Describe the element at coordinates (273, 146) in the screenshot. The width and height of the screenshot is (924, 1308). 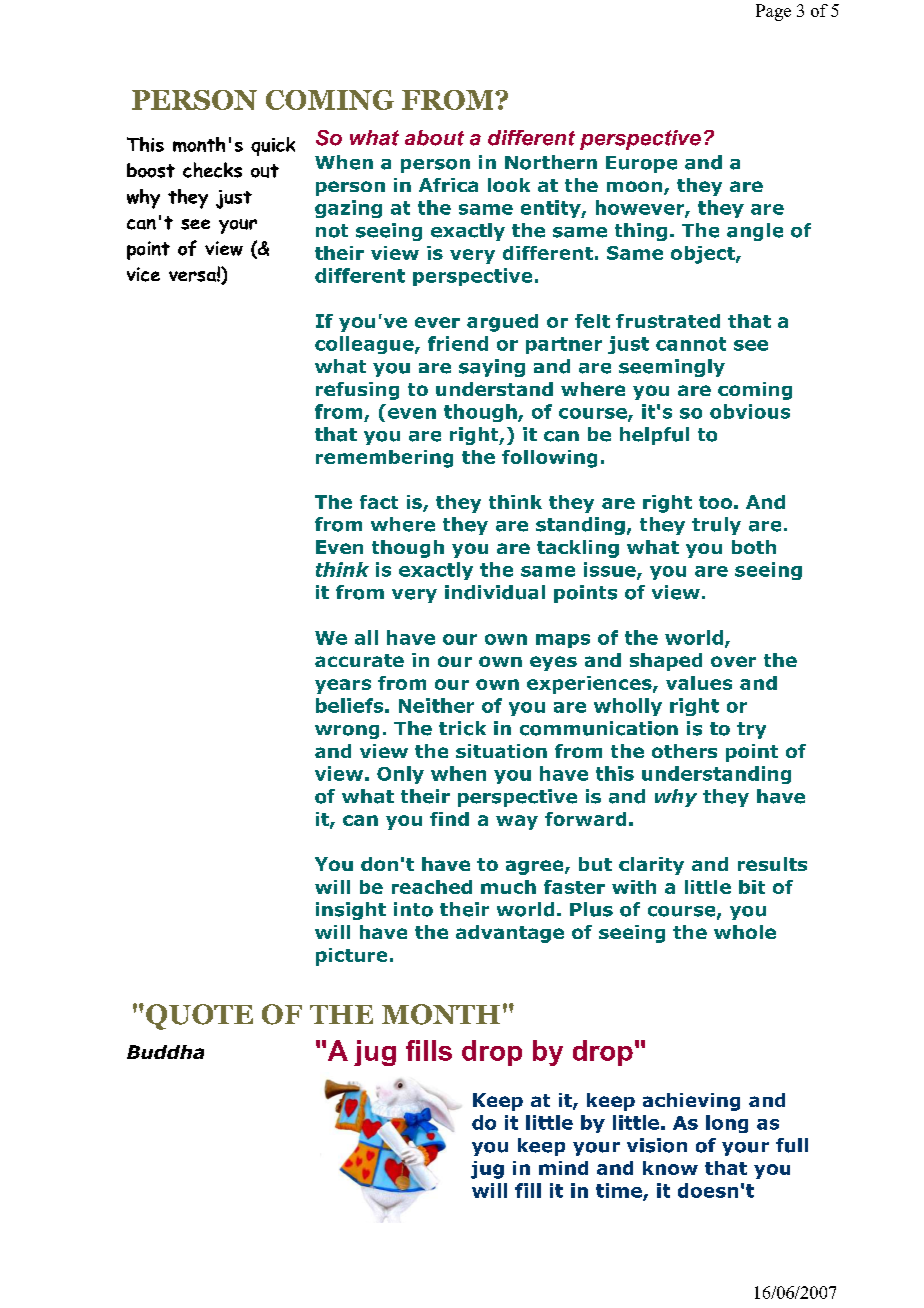
I see `quick` at that location.
